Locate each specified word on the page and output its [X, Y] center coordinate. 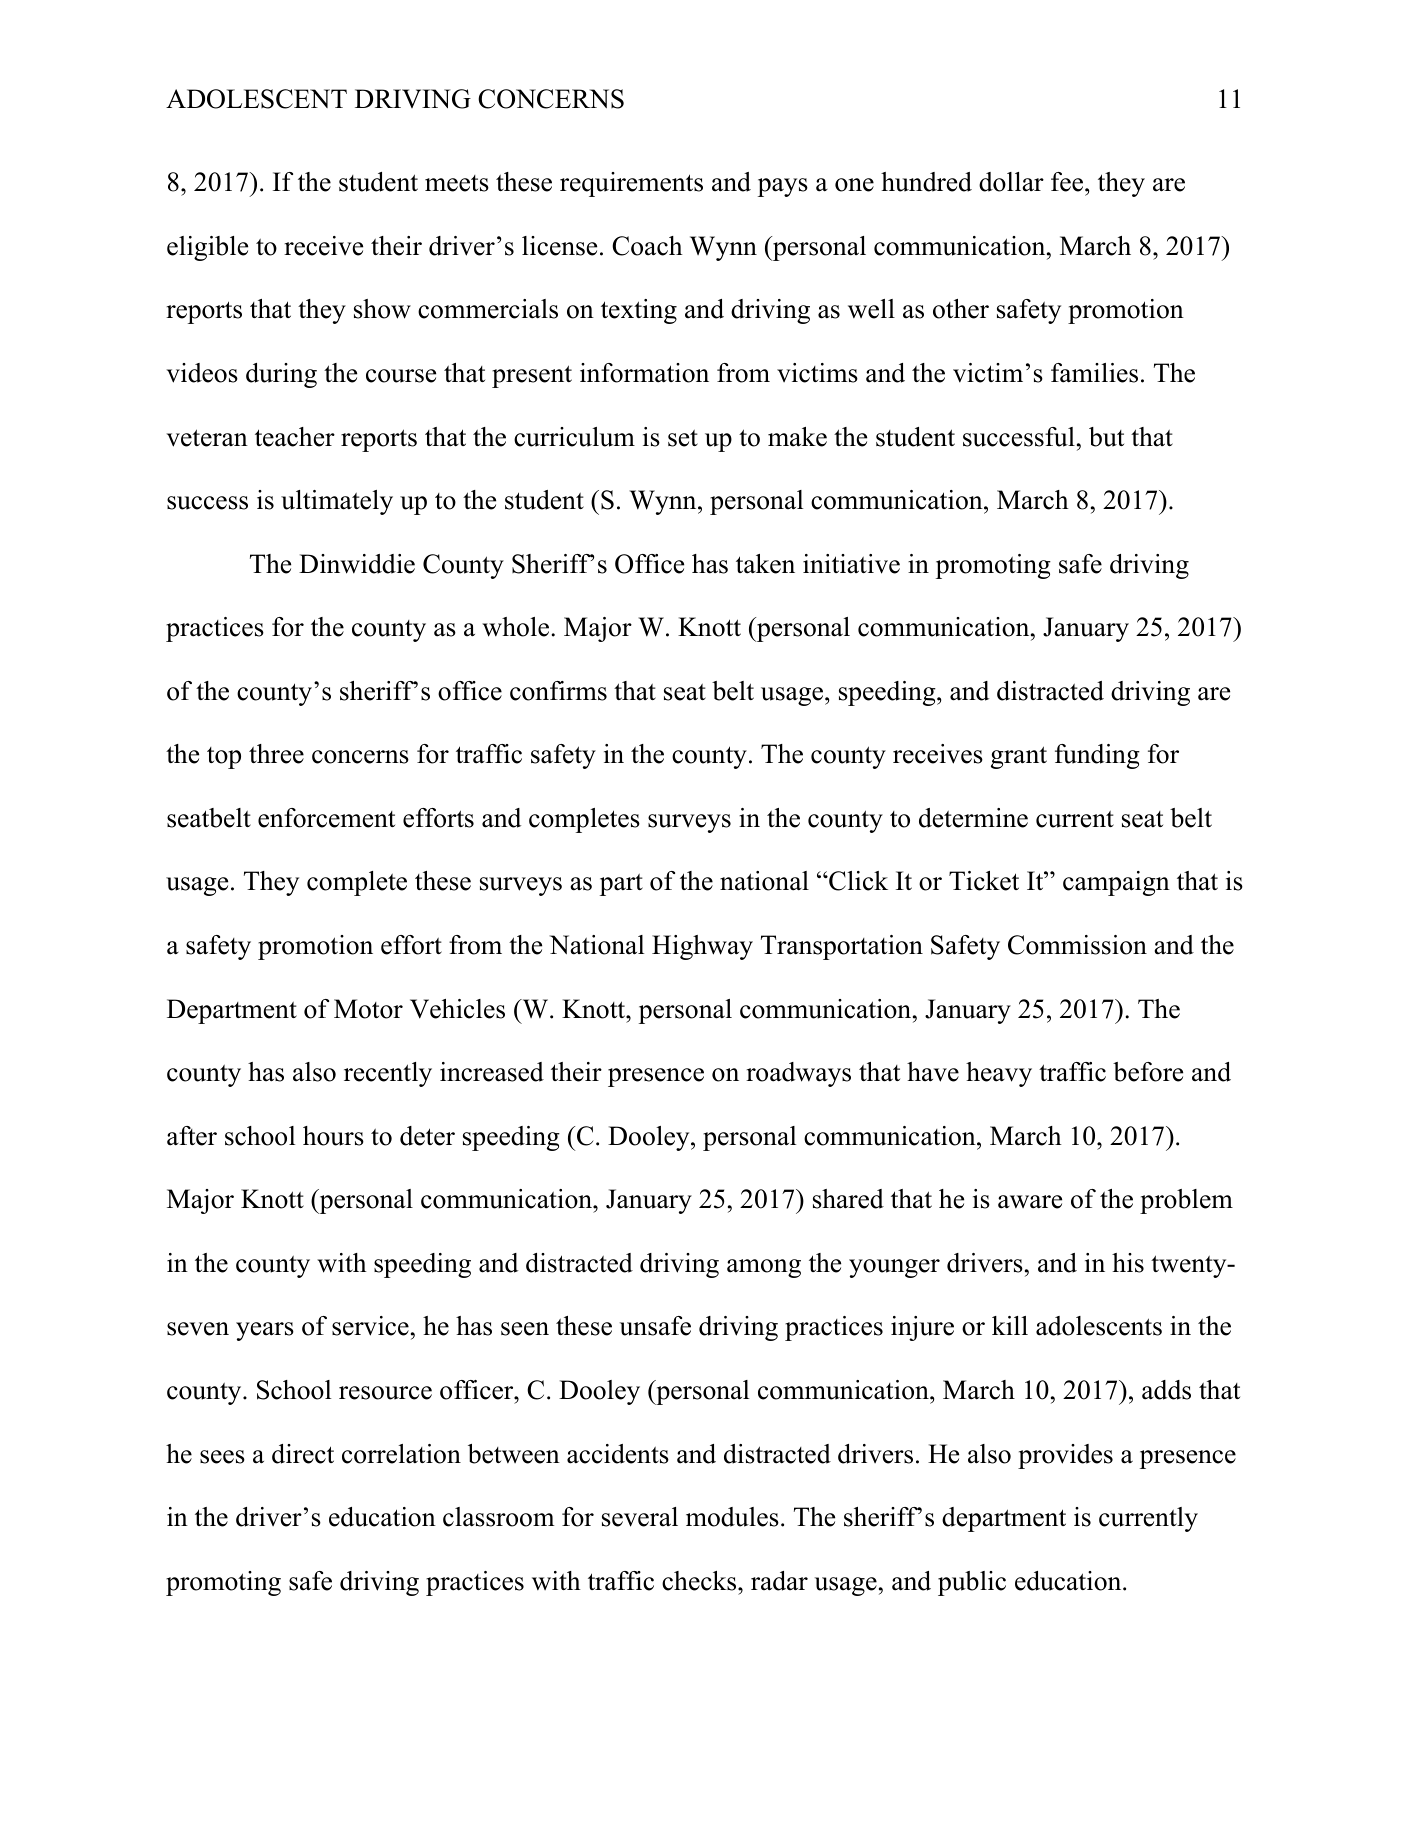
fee [1068, 182]
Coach [647, 246]
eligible [207, 248]
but [1106, 437]
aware [1030, 1202]
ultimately [337, 502]
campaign [1116, 883]
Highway [702, 947]
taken [765, 564]
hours [333, 1136]
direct [303, 1454]
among [764, 1268]
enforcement [326, 818]
